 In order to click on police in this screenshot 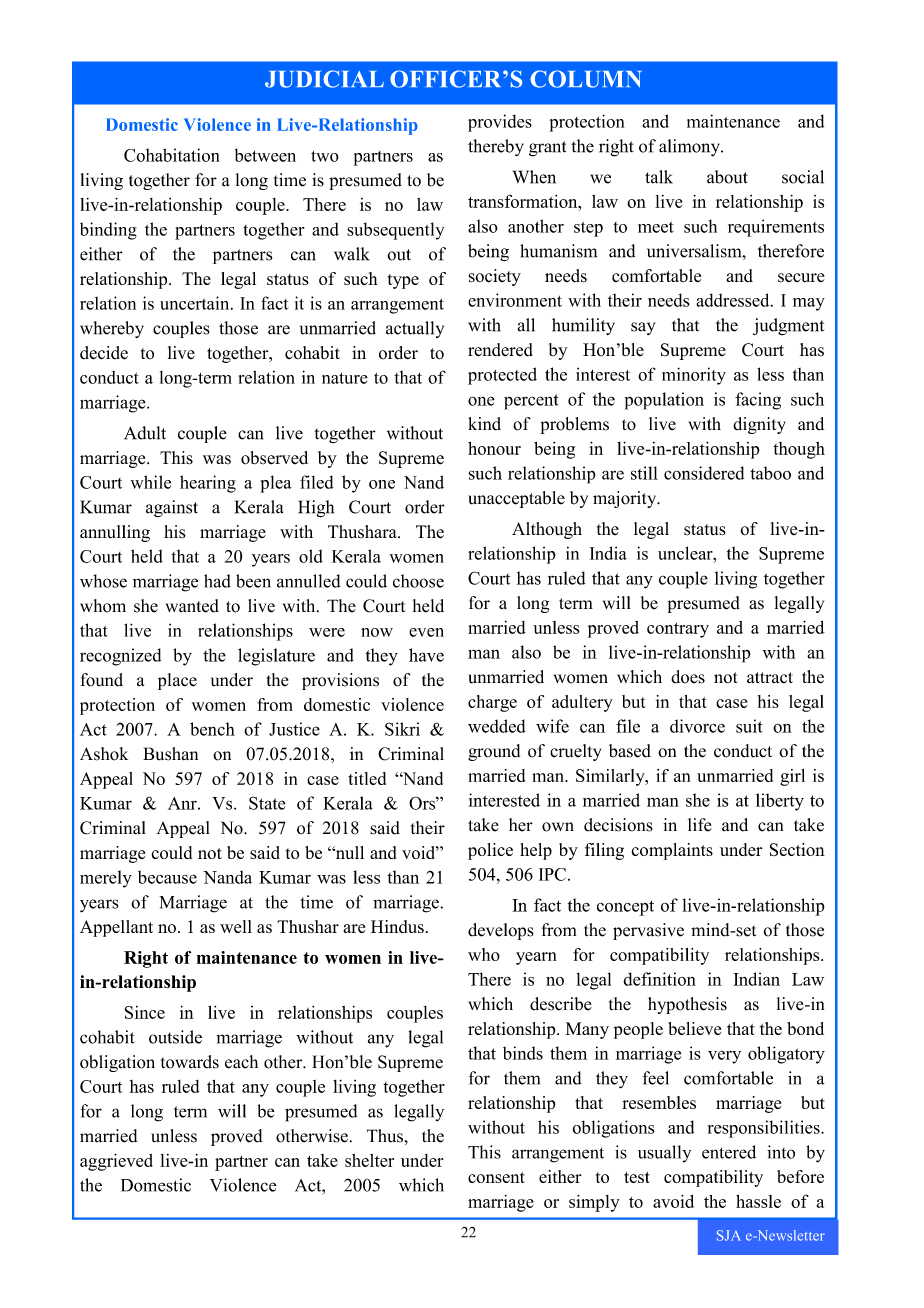, I will do `click(490, 851)`.
